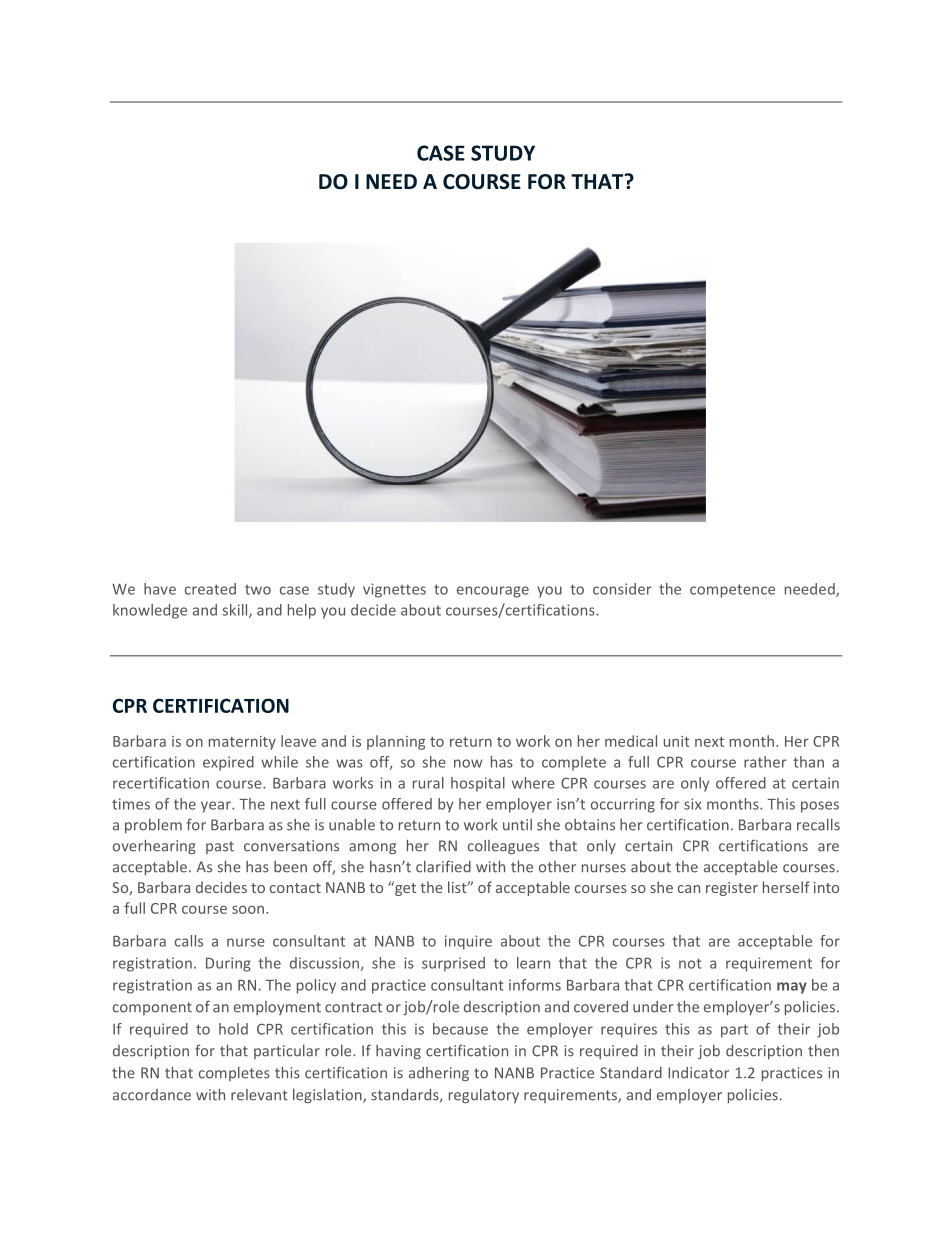  What do you see at coordinates (698, 1073) in the screenshot?
I see `Indicator` at bounding box center [698, 1073].
